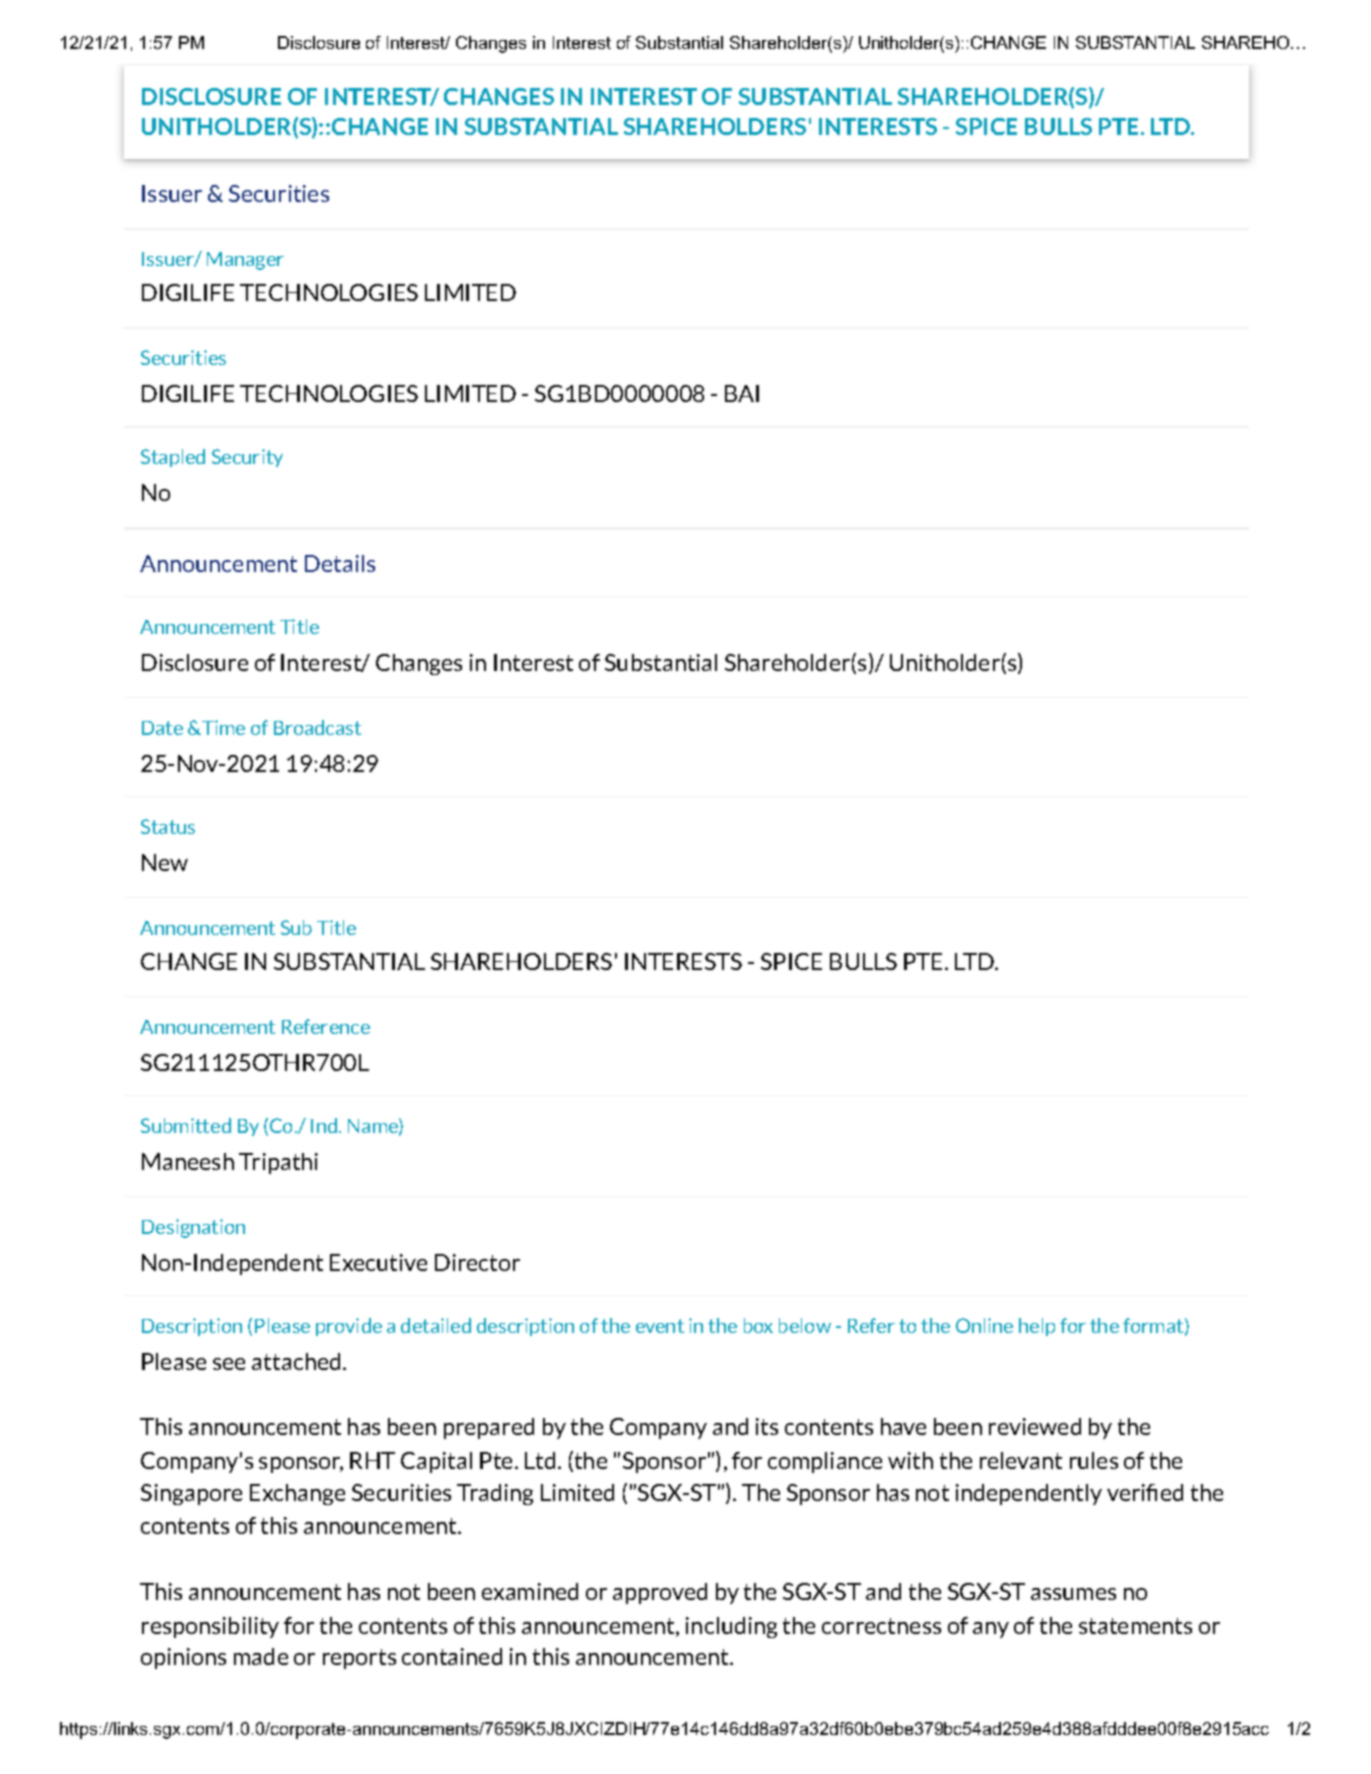 Image resolution: width=1371 pixels, height=1774 pixels. Describe the element at coordinates (340, 563) in the page. I see `Details` at that location.
